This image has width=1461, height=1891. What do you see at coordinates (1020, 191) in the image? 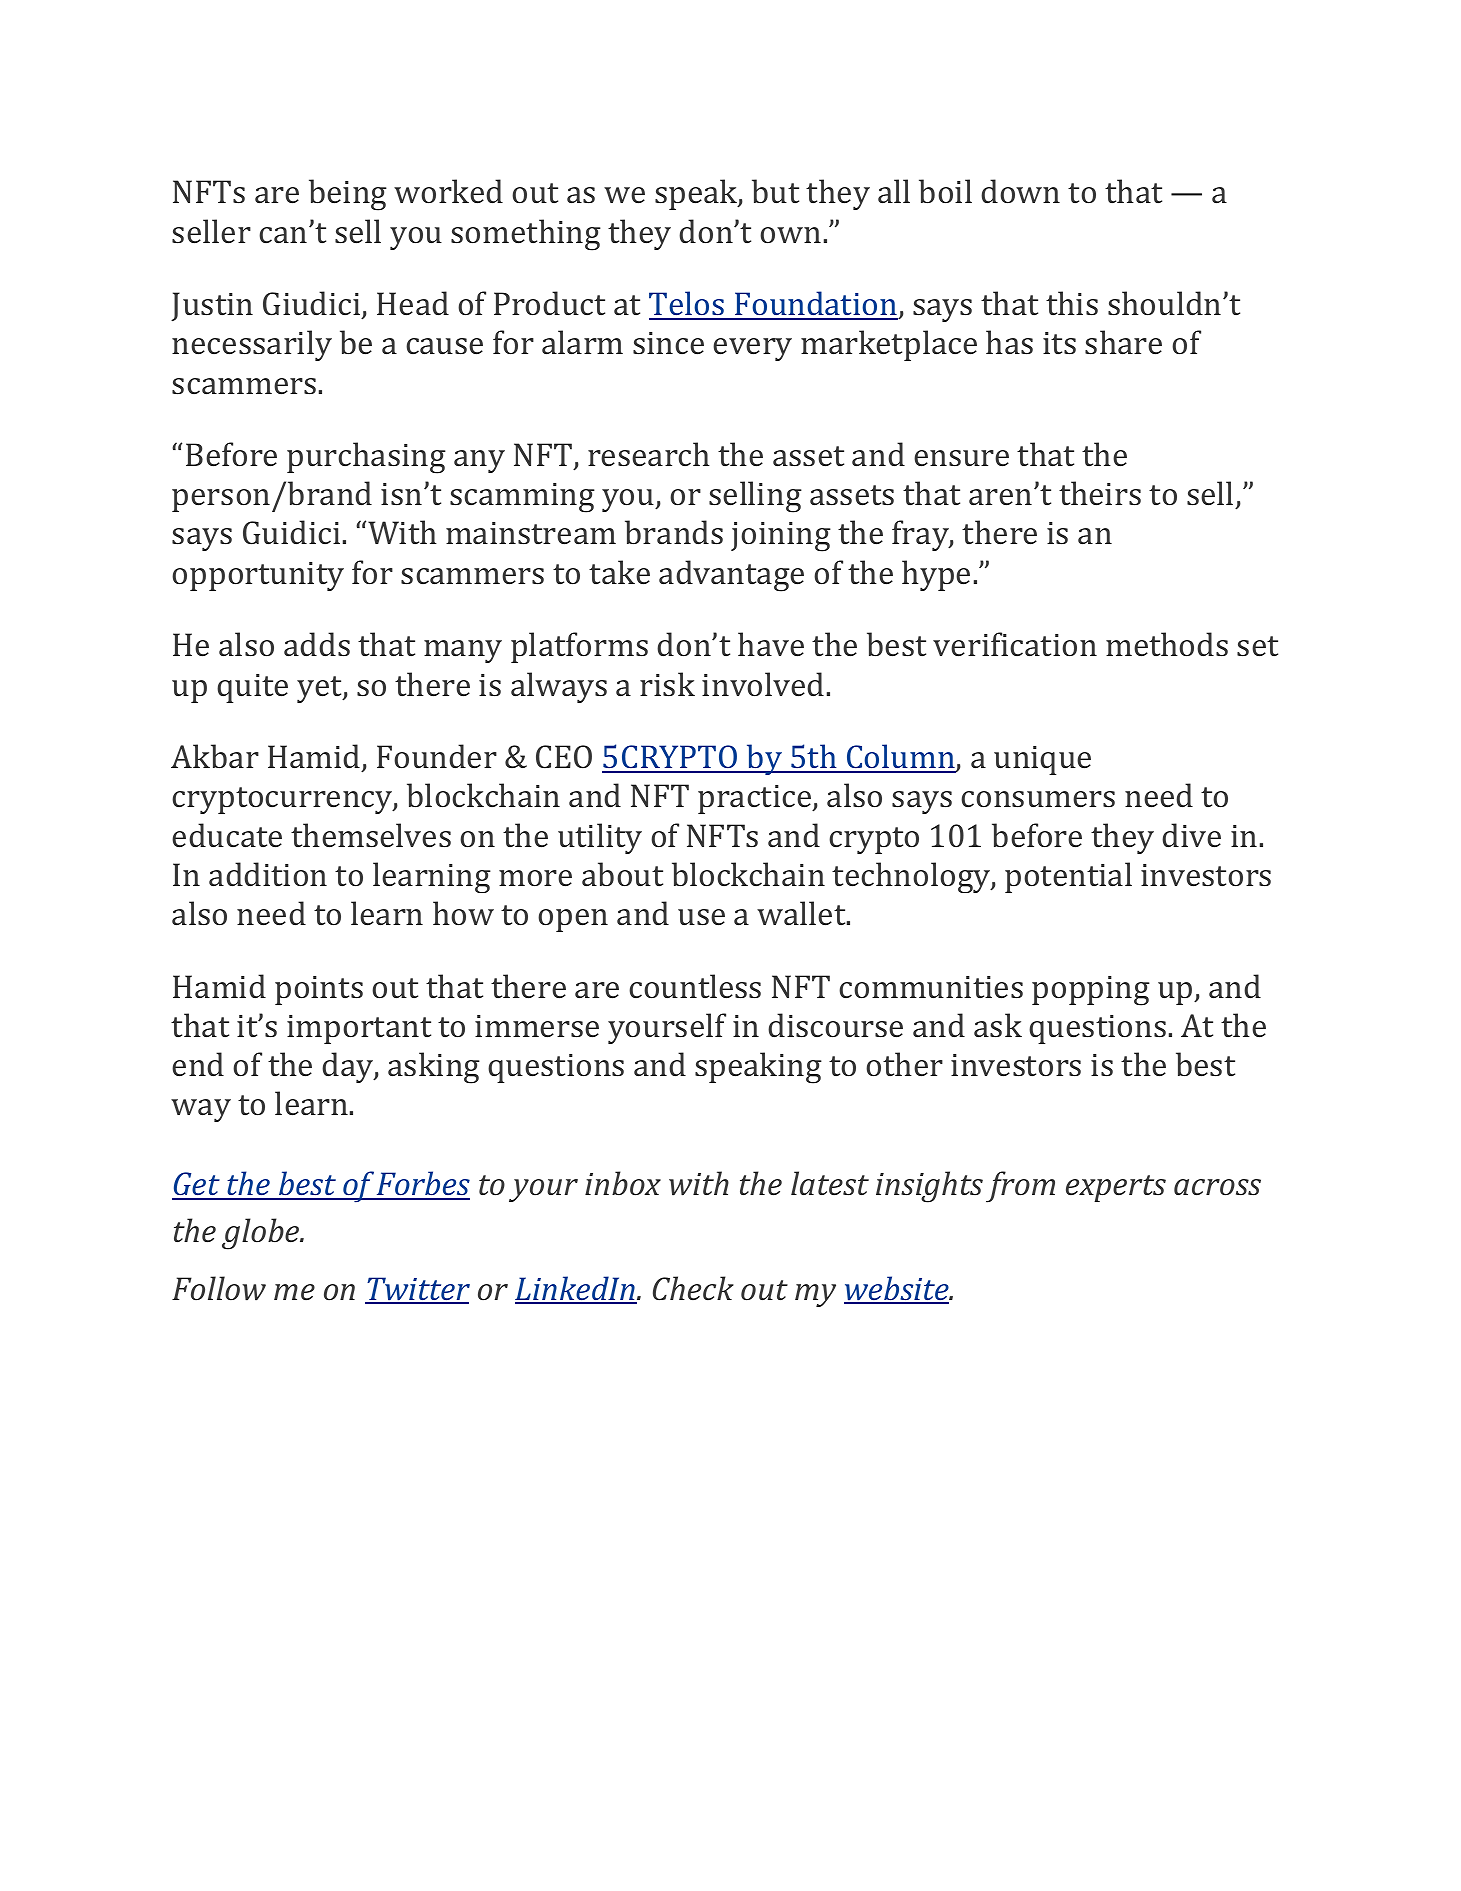
I see `down` at bounding box center [1020, 191].
